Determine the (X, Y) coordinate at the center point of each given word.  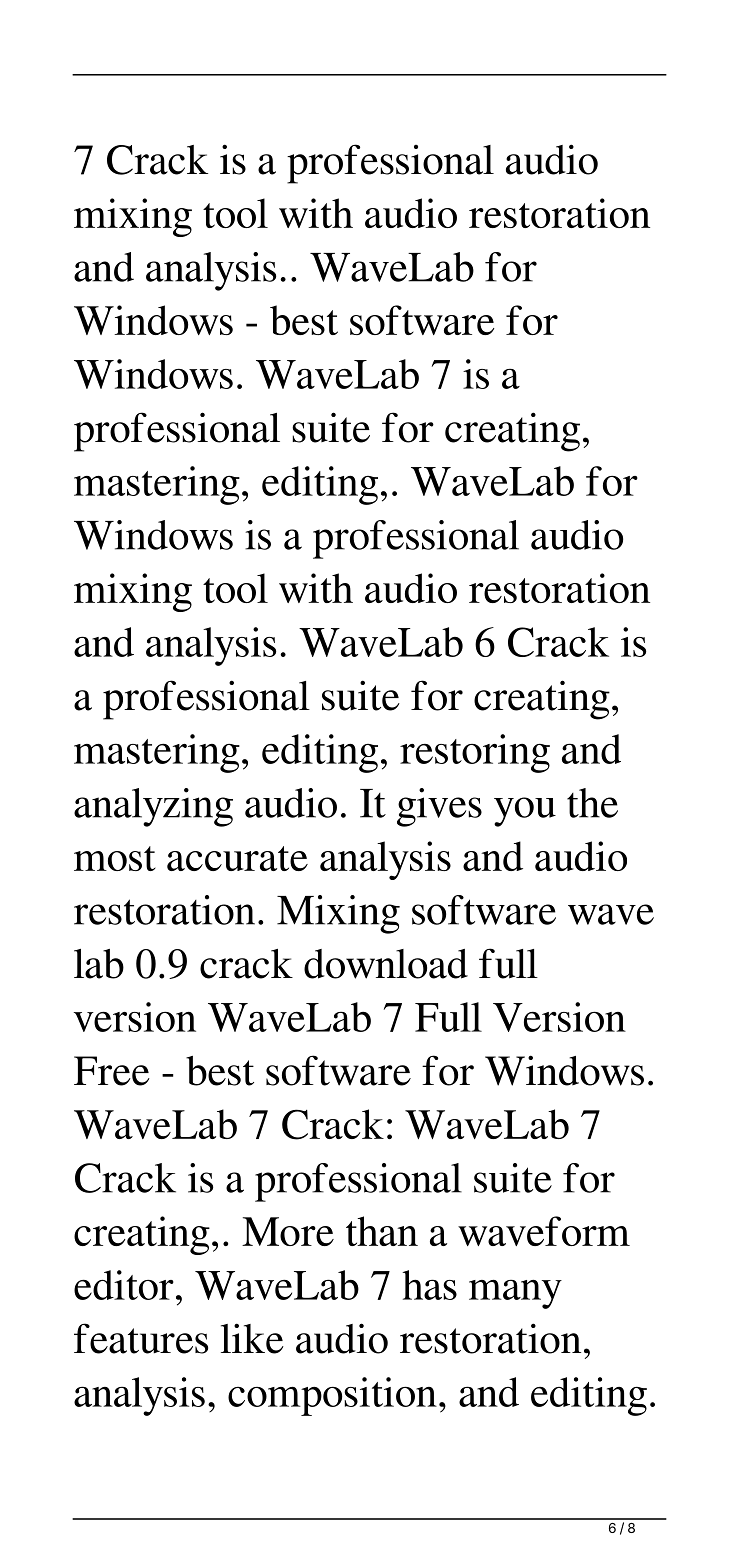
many (515, 1294)
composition (332, 1396)
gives (439, 807)
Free (112, 1071)
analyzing (153, 807)
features (141, 1338)
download (386, 964)
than (382, 1231)
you (525, 812)
